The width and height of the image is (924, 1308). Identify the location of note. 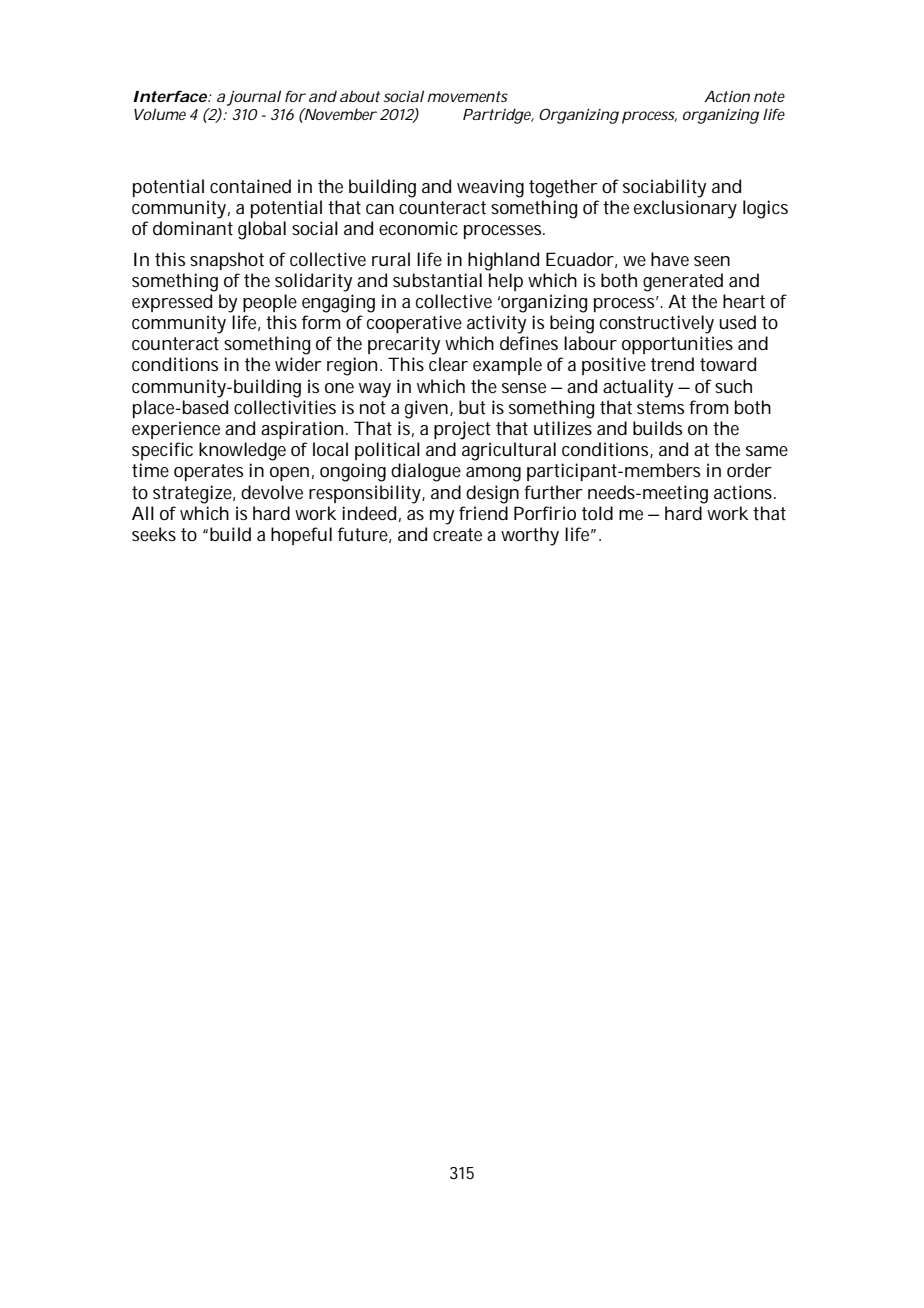
(769, 96).
